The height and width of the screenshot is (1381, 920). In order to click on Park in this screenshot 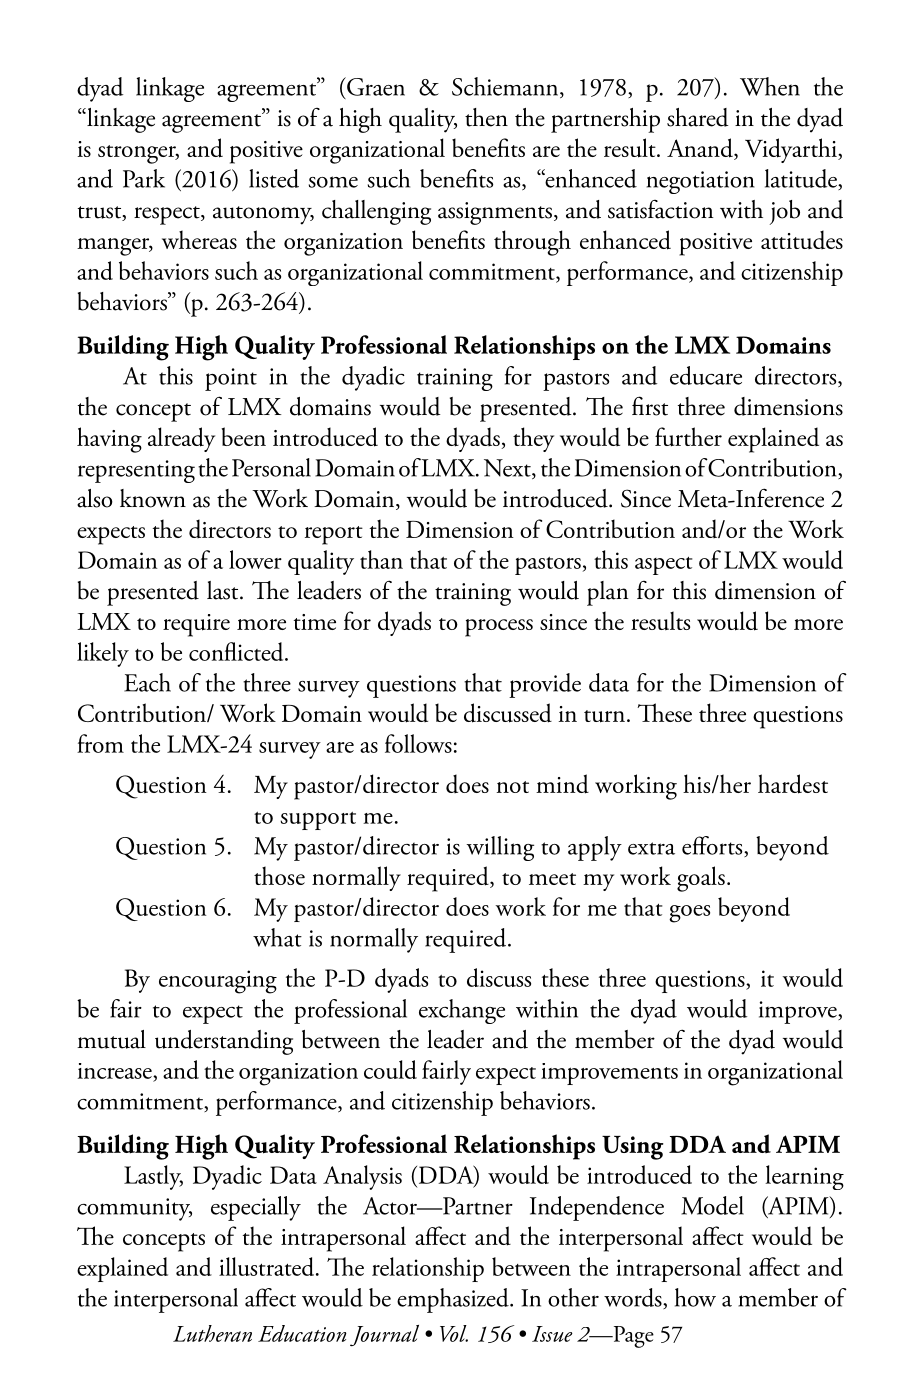, I will do `click(144, 178)`.
